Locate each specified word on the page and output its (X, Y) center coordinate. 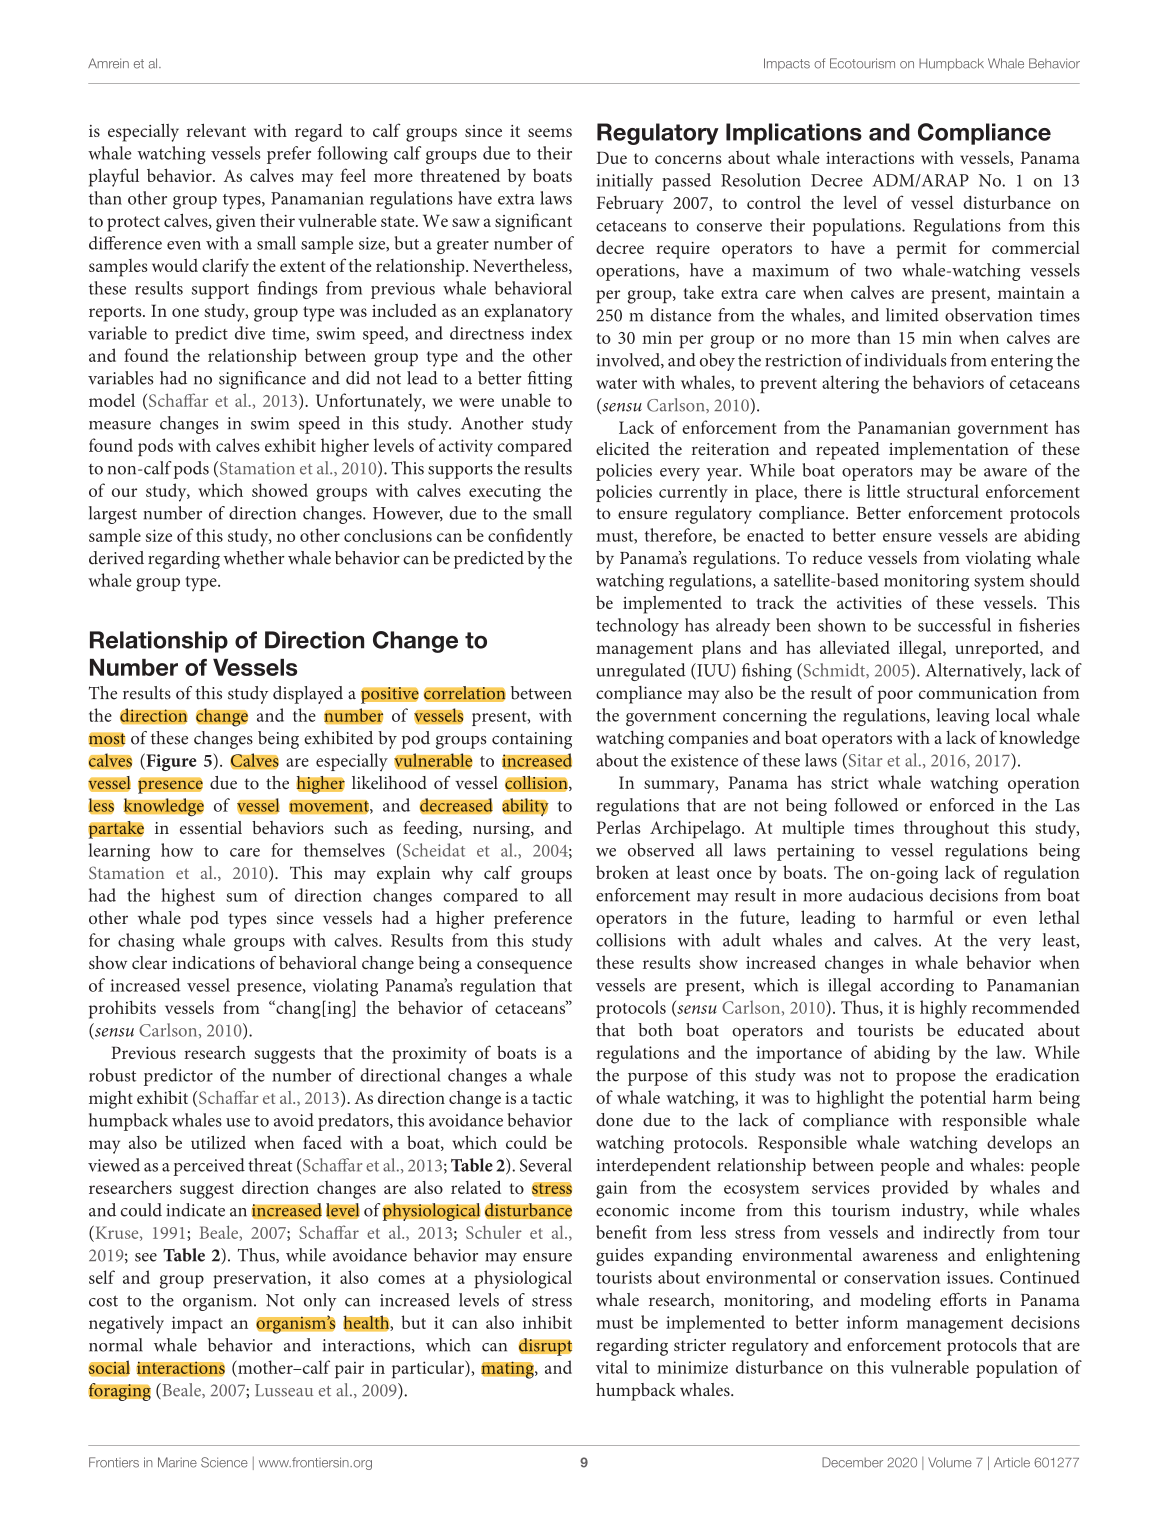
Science (224, 1462)
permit (921, 250)
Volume (950, 1462)
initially (625, 182)
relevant (216, 130)
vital (612, 1367)
